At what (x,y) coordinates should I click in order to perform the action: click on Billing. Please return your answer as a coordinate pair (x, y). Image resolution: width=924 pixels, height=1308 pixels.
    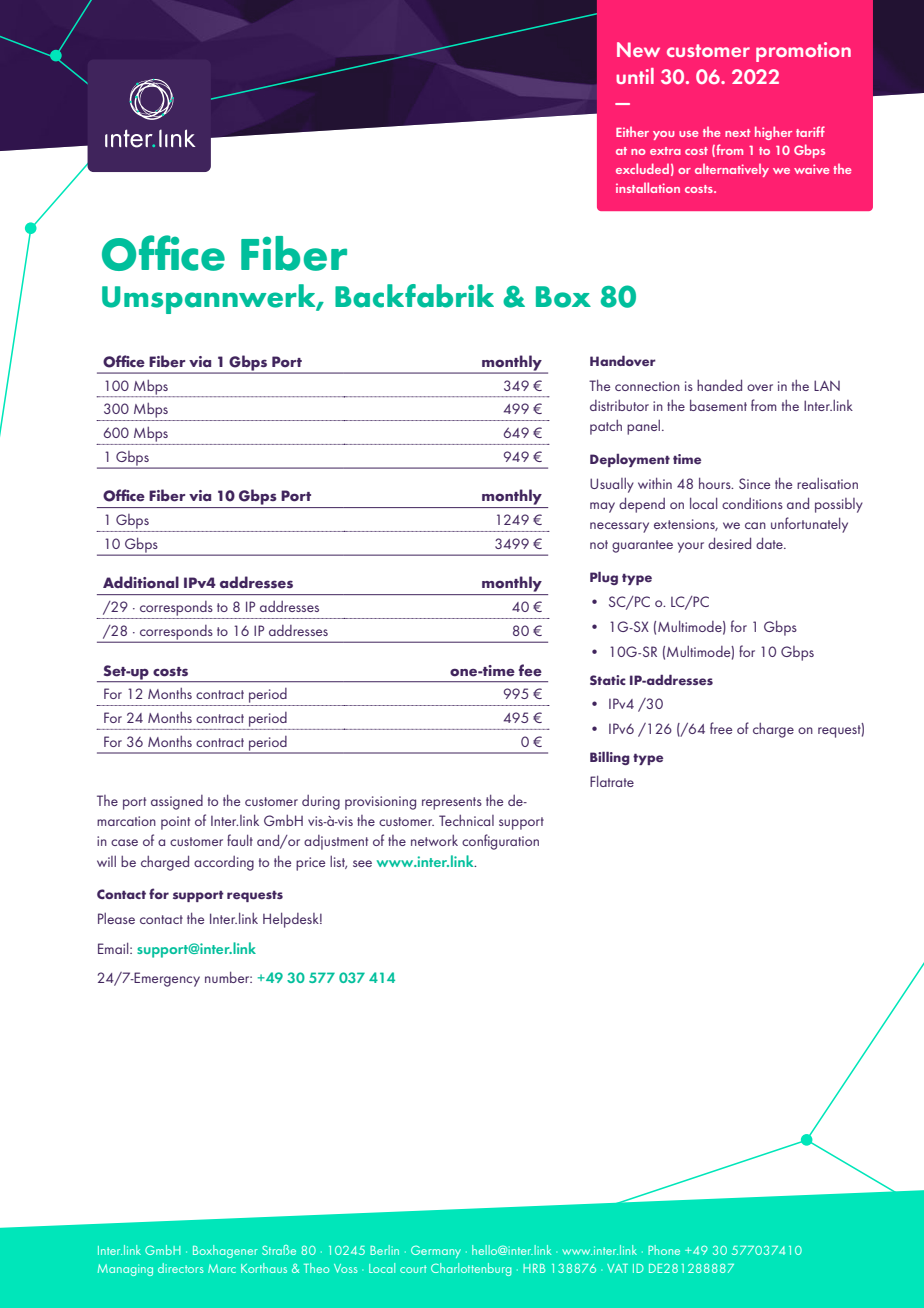
    Looking at the image, I should click on (610, 758).
